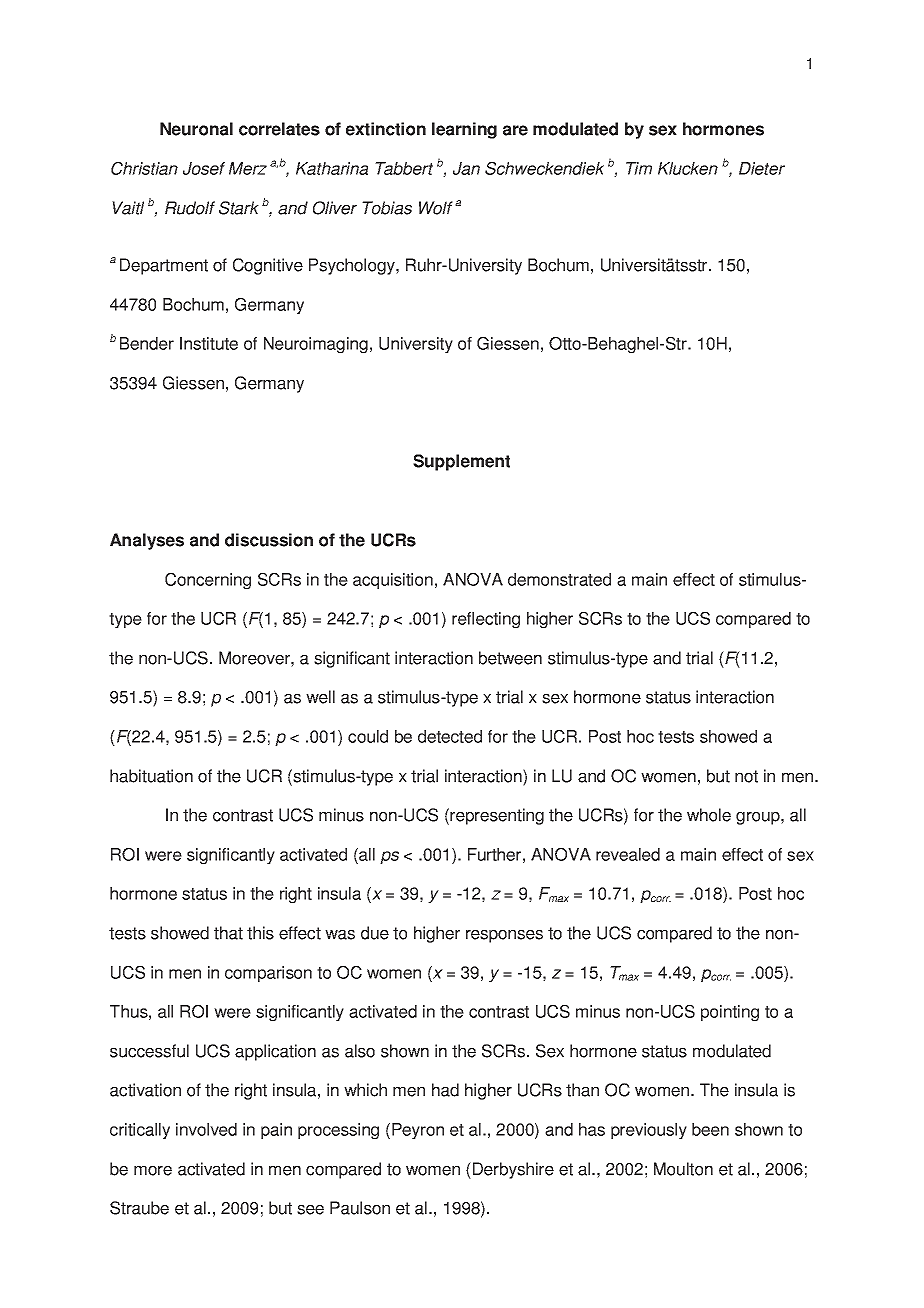 This image has width=924, height=1308. What do you see at coordinates (208, 581) in the image?
I see `Concerning` at bounding box center [208, 581].
